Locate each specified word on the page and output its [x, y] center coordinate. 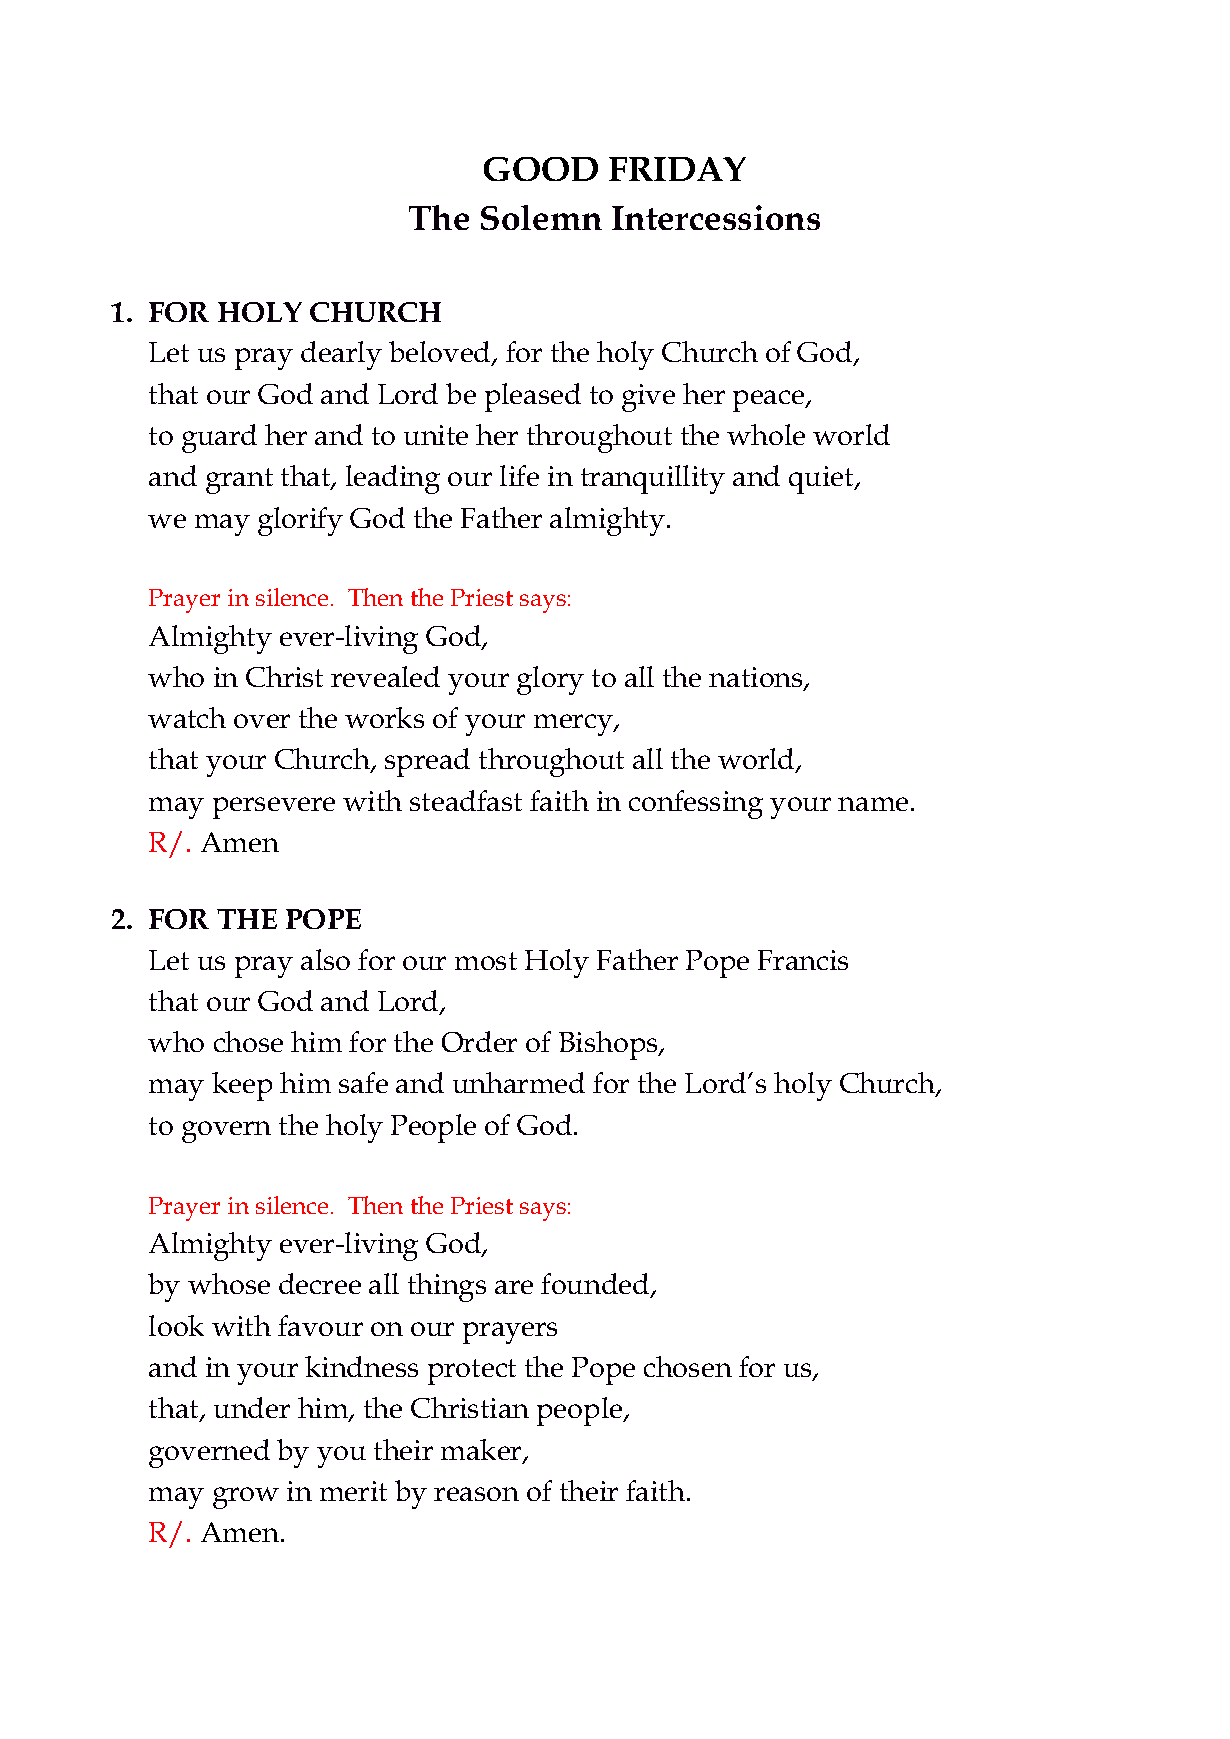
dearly [341, 355]
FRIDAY [677, 169]
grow [246, 1498]
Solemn [541, 217]
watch [187, 717]
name [873, 804]
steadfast [466, 800]
